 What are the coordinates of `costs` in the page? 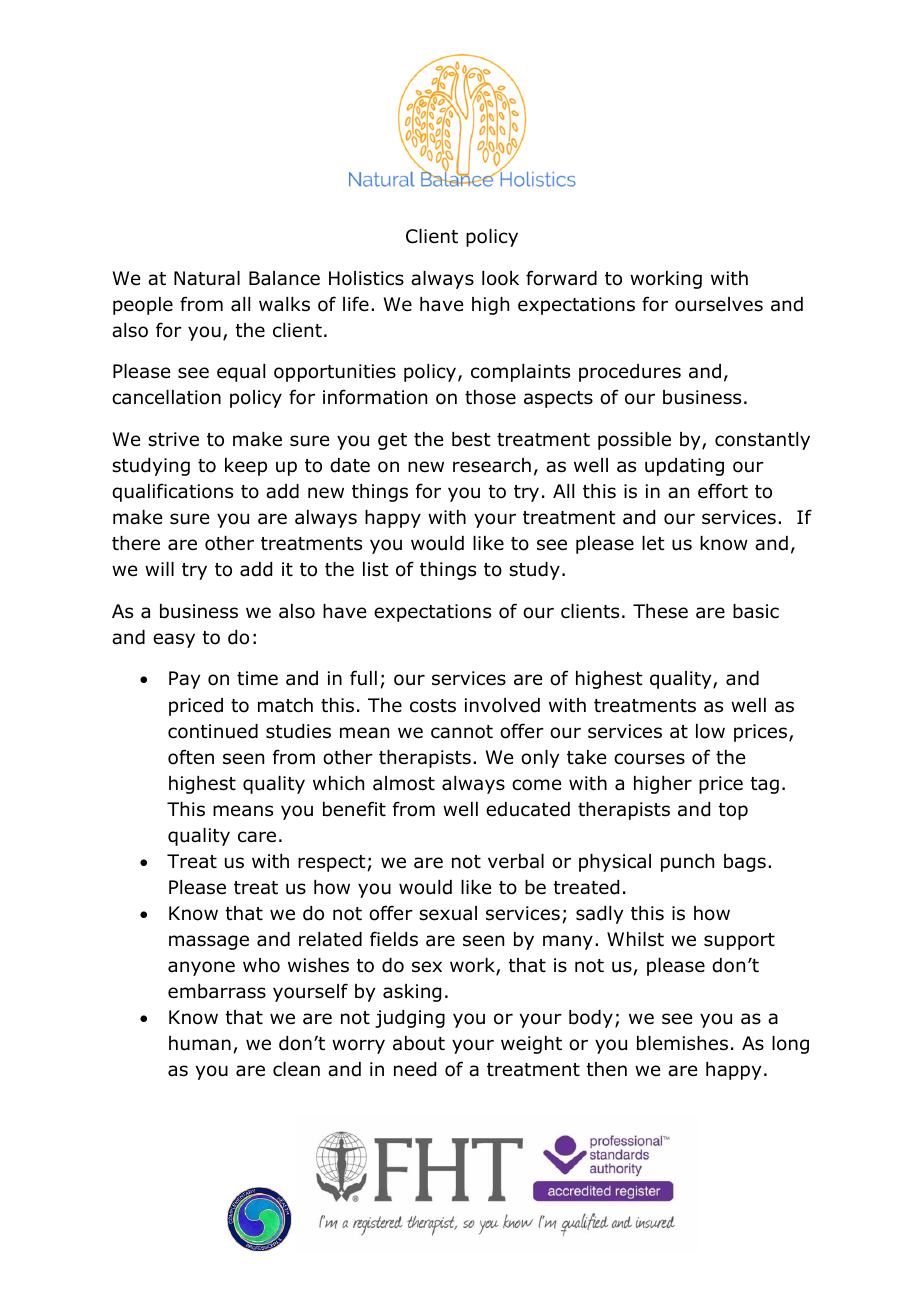 It's located at (433, 706).
